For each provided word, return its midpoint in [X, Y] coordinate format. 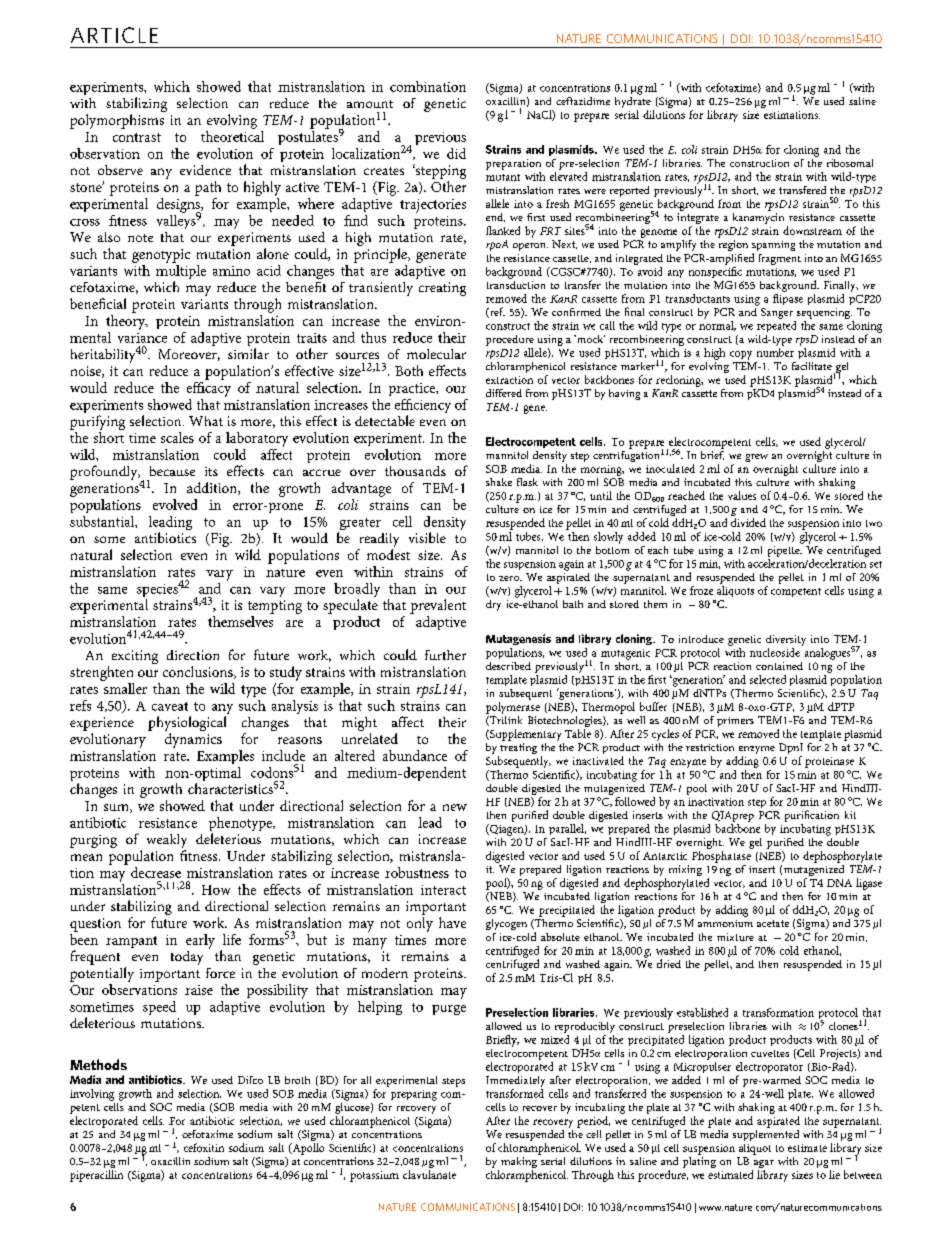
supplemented [766, 1134]
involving [92, 1095]
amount [370, 104]
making [520, 1162]
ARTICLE [114, 35]
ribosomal [850, 163]
